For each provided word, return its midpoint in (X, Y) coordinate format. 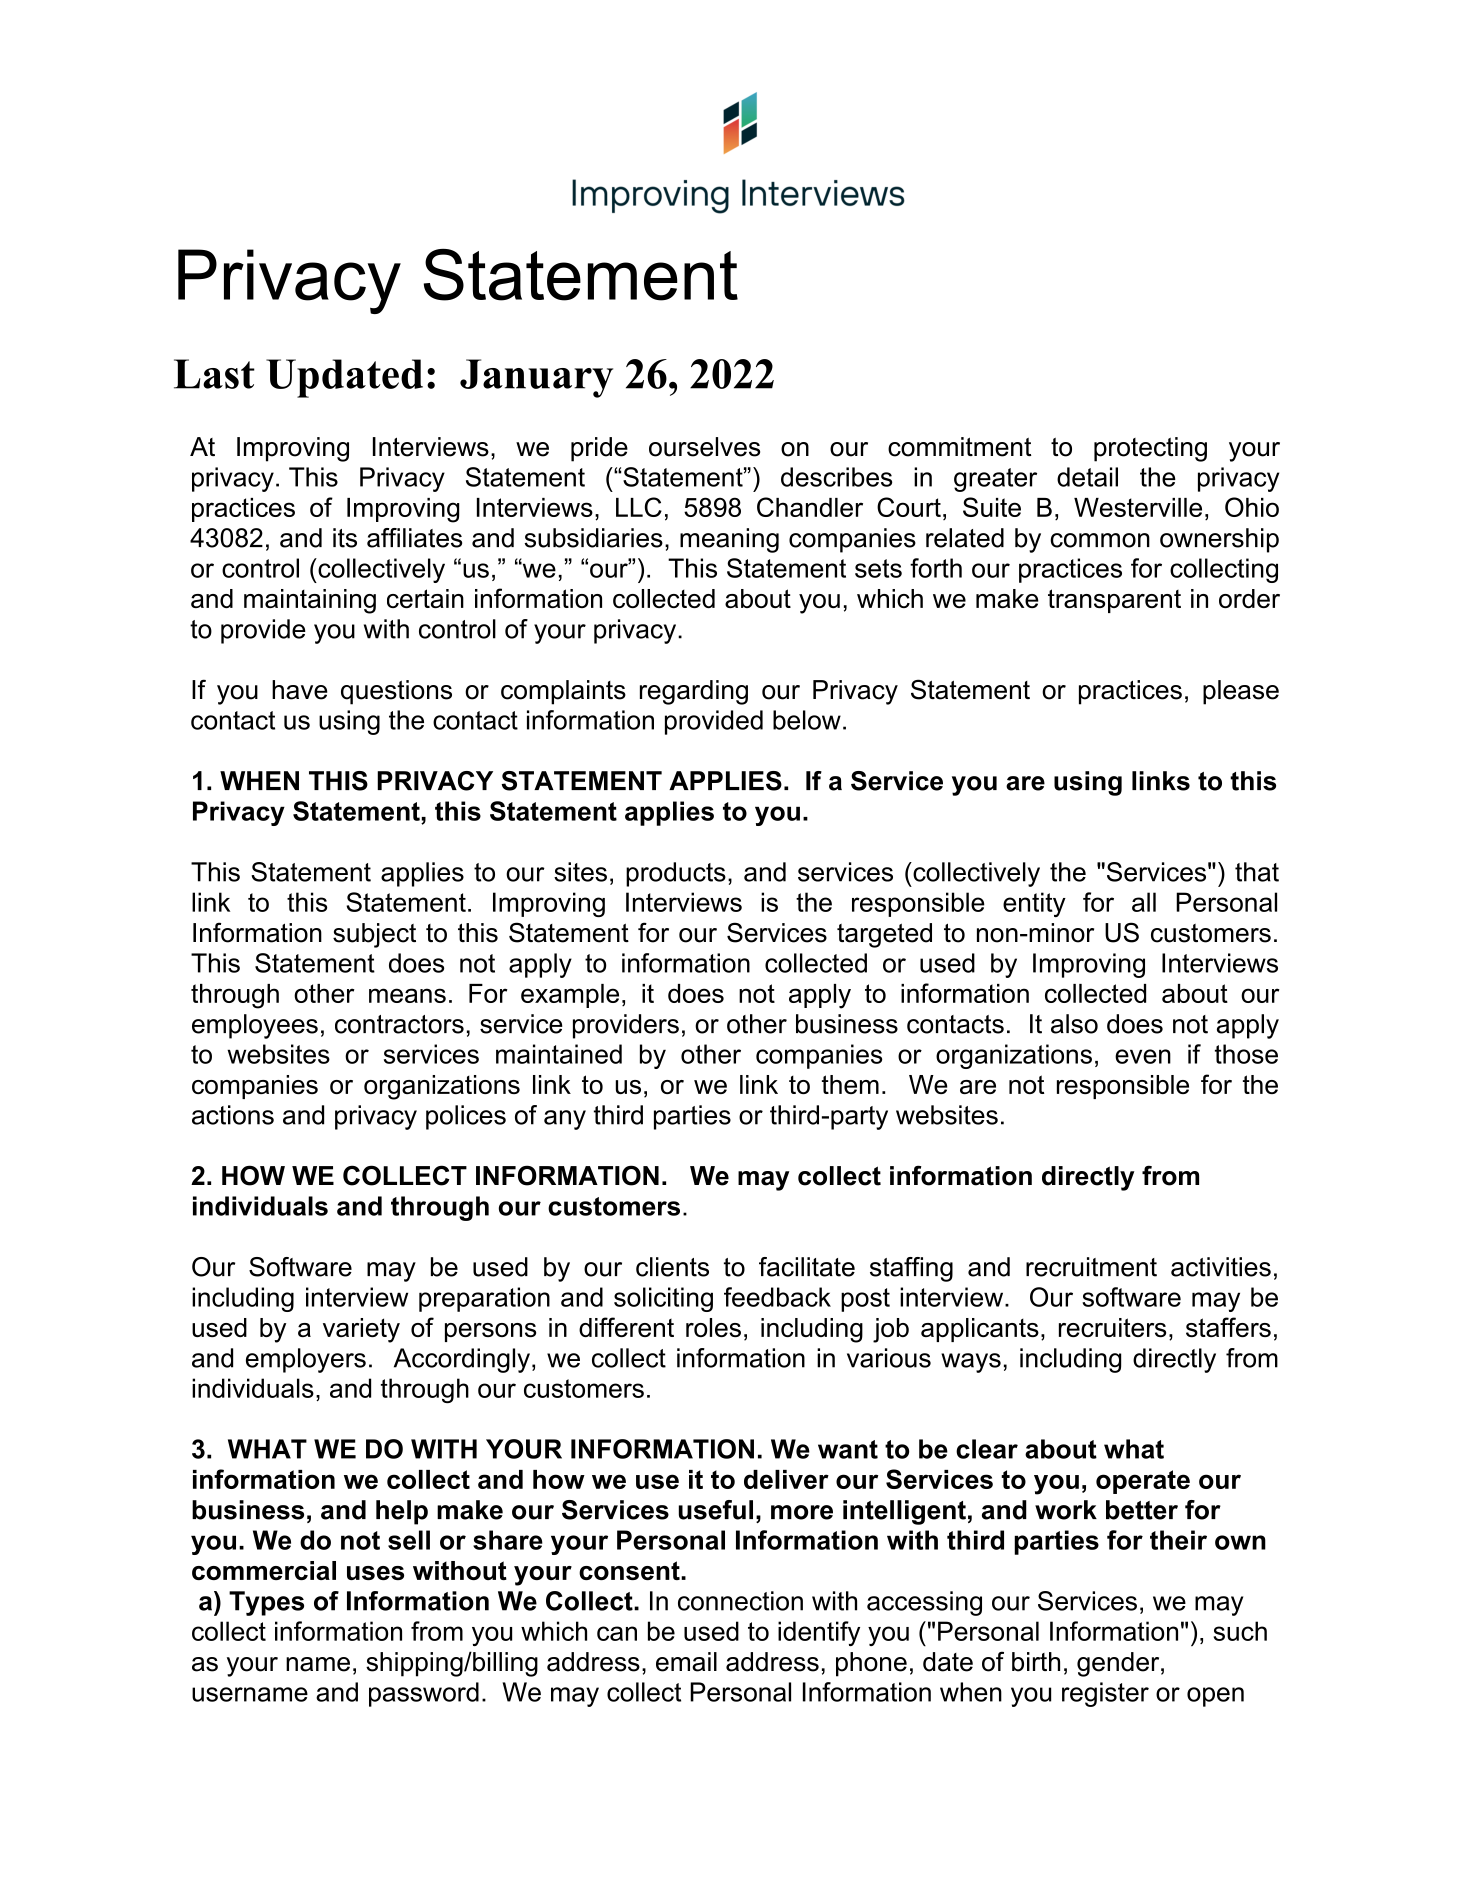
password (424, 1694)
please (1241, 692)
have (299, 690)
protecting (1150, 449)
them (850, 1084)
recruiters (1112, 1327)
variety (361, 1330)
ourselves (704, 447)
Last (214, 374)
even (1143, 1056)
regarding (694, 692)
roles (713, 1327)
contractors (399, 1024)
